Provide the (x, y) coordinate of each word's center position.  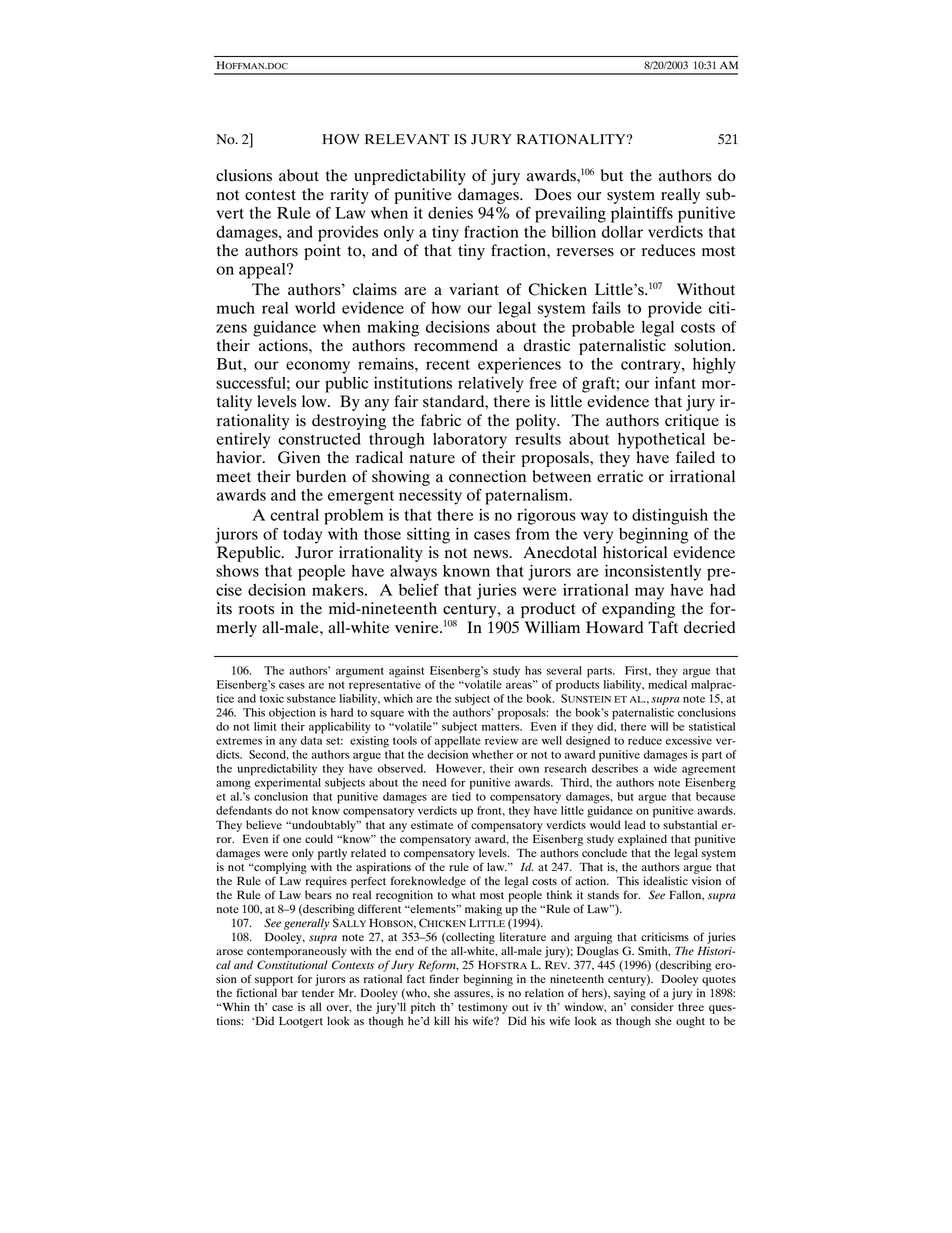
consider (652, 1006)
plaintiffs (642, 214)
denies (450, 212)
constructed (319, 439)
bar (289, 992)
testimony (483, 1008)
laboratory (470, 441)
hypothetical (661, 441)
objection (292, 714)
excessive (689, 740)
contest (270, 195)
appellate (458, 742)
